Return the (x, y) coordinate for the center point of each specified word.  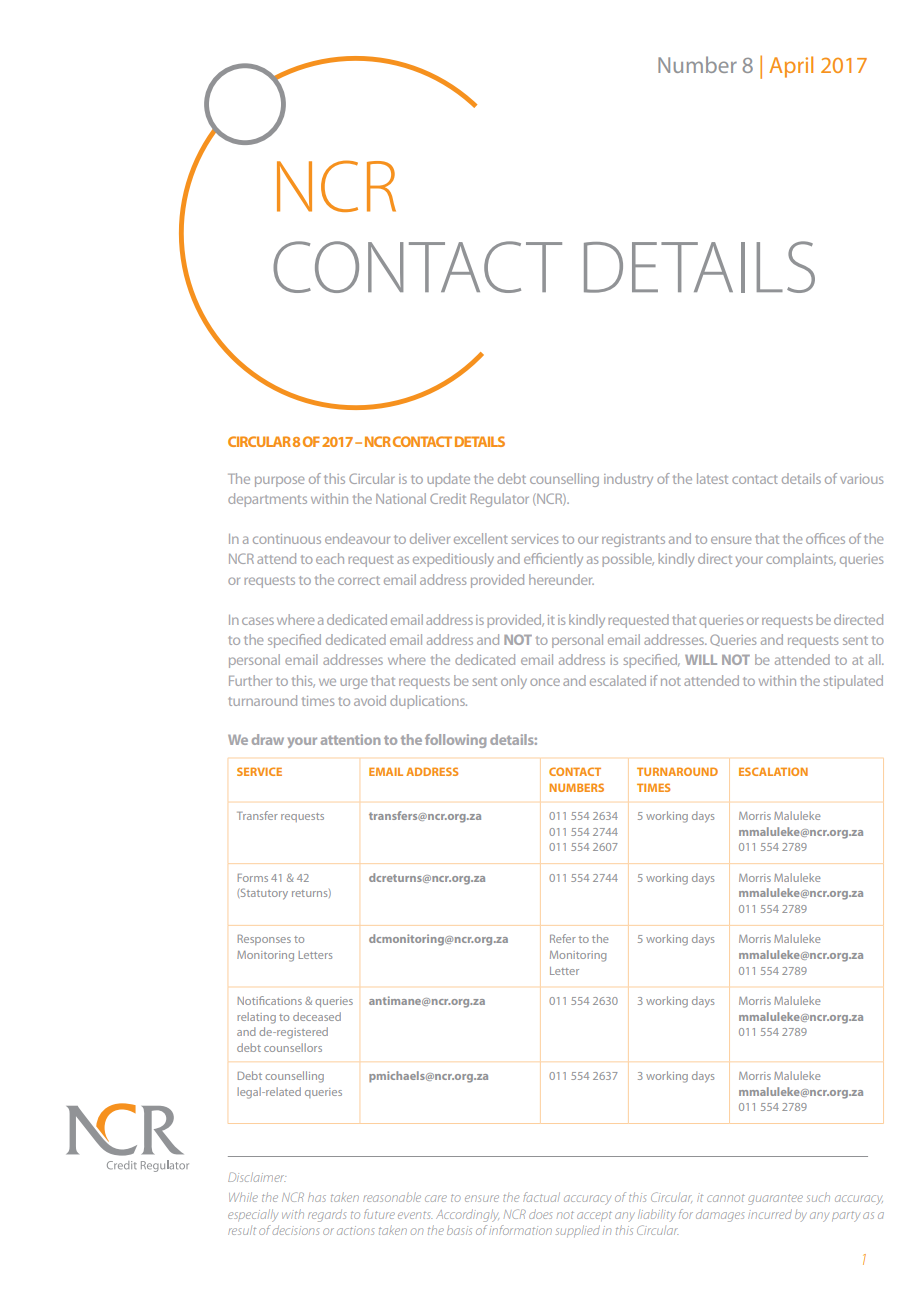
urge (353, 683)
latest (712, 478)
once (545, 682)
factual (541, 1197)
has (317, 1197)
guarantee (775, 1199)
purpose (279, 481)
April (791, 67)
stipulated (853, 682)
